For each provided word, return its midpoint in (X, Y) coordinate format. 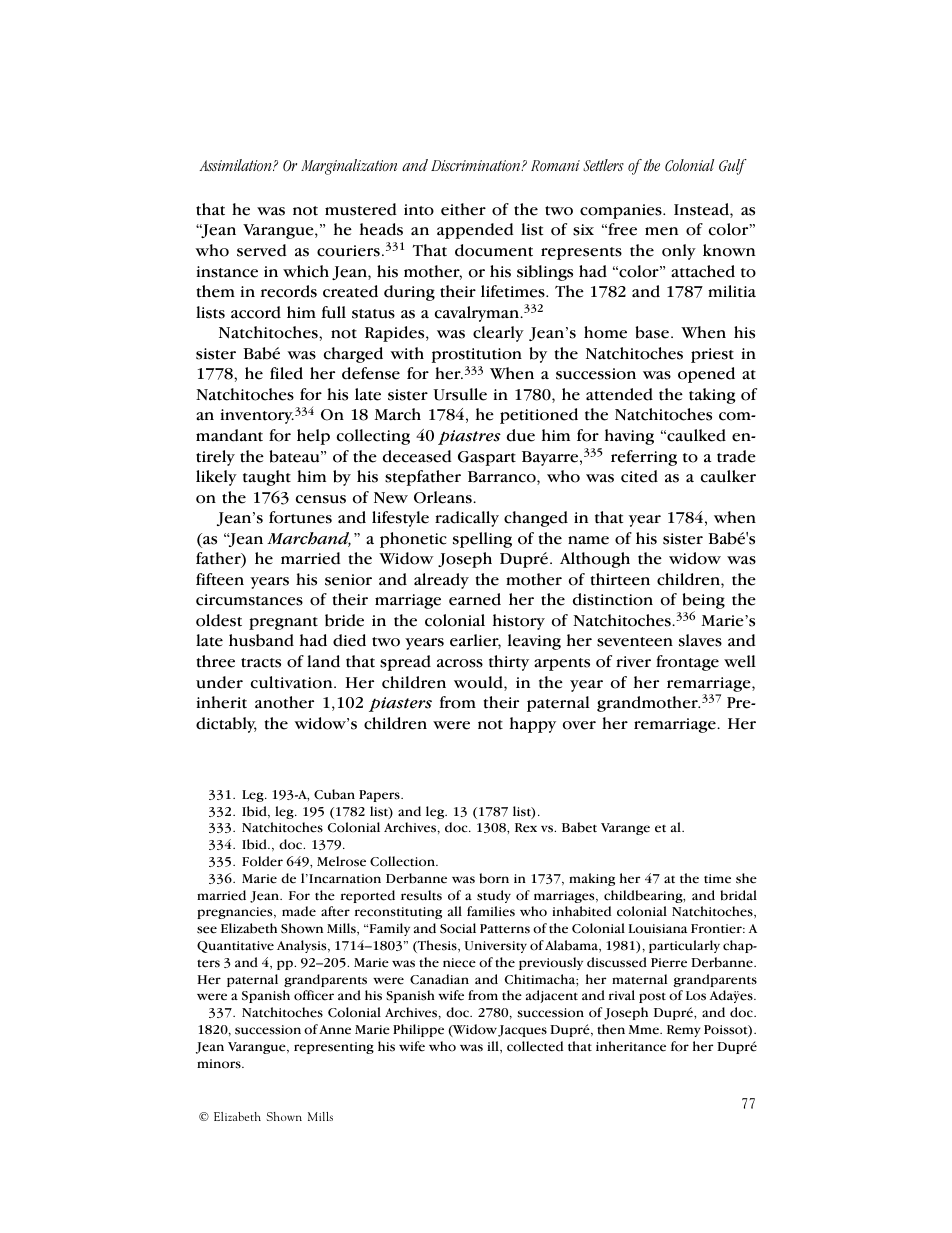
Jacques (522, 1031)
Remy (684, 1031)
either (463, 209)
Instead (702, 210)
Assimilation (236, 165)
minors (220, 1064)
